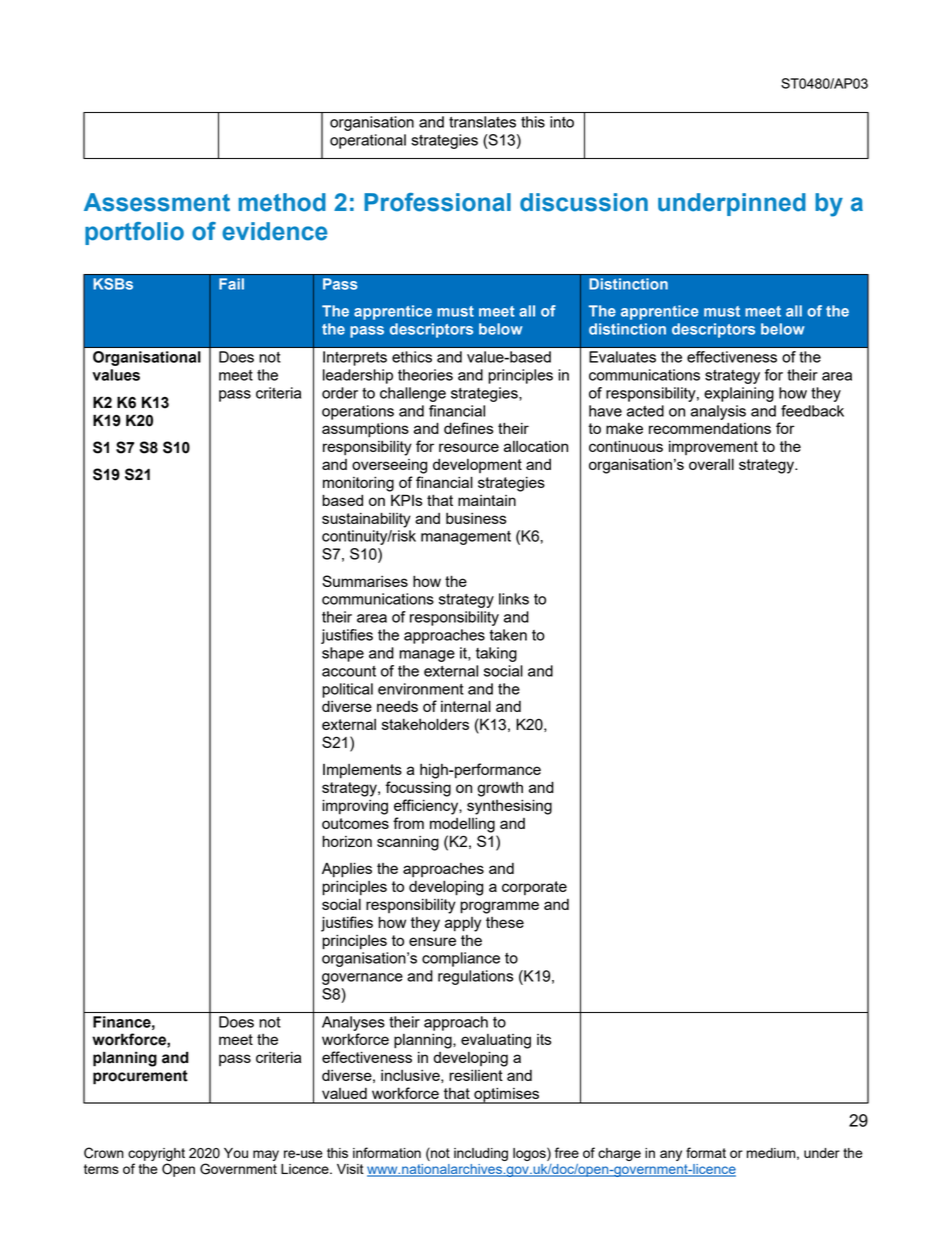 The image size is (952, 1233). I want to click on discussion, so click(584, 202).
